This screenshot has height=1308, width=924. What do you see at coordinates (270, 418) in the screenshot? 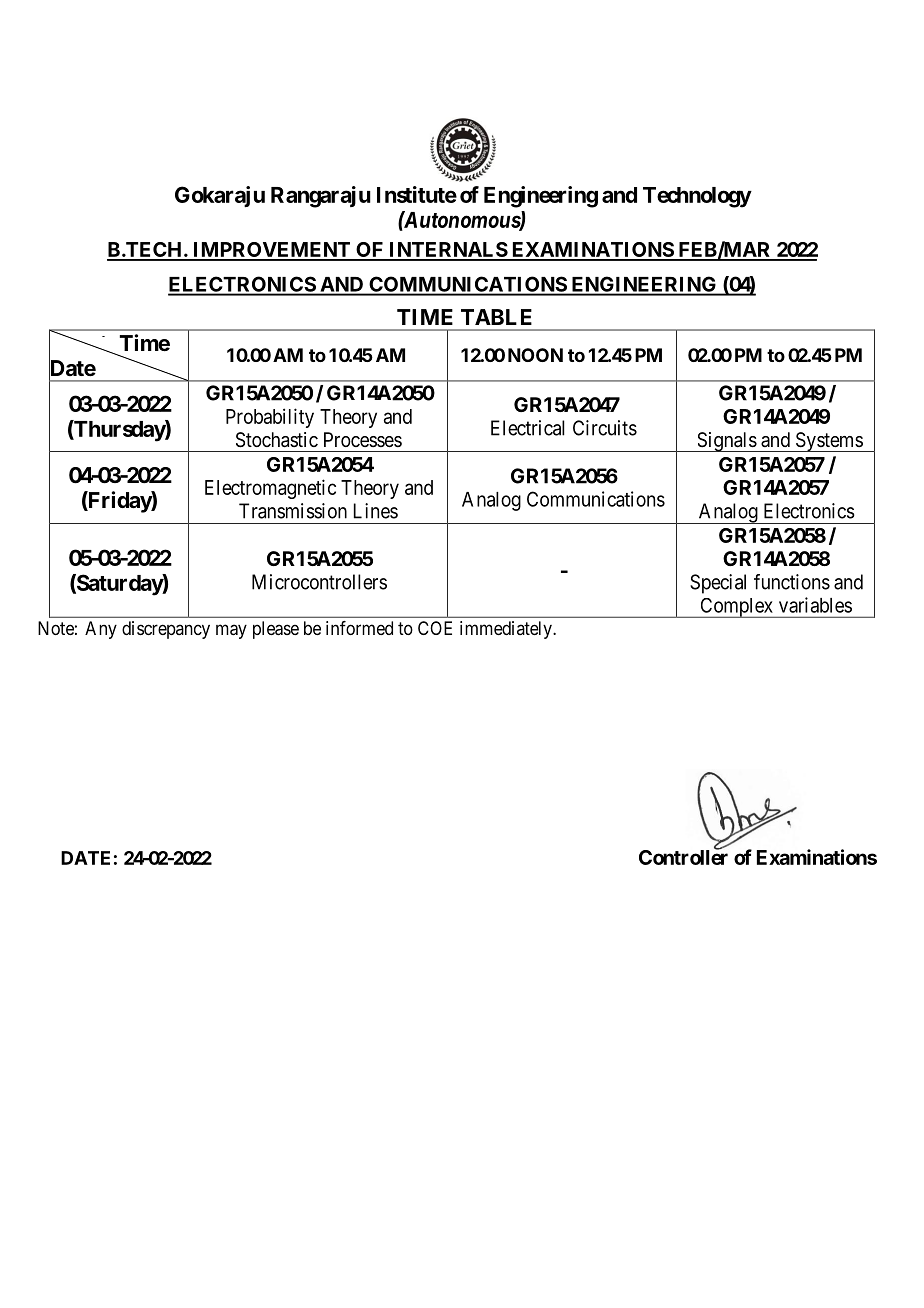
I see `Probability` at bounding box center [270, 418].
